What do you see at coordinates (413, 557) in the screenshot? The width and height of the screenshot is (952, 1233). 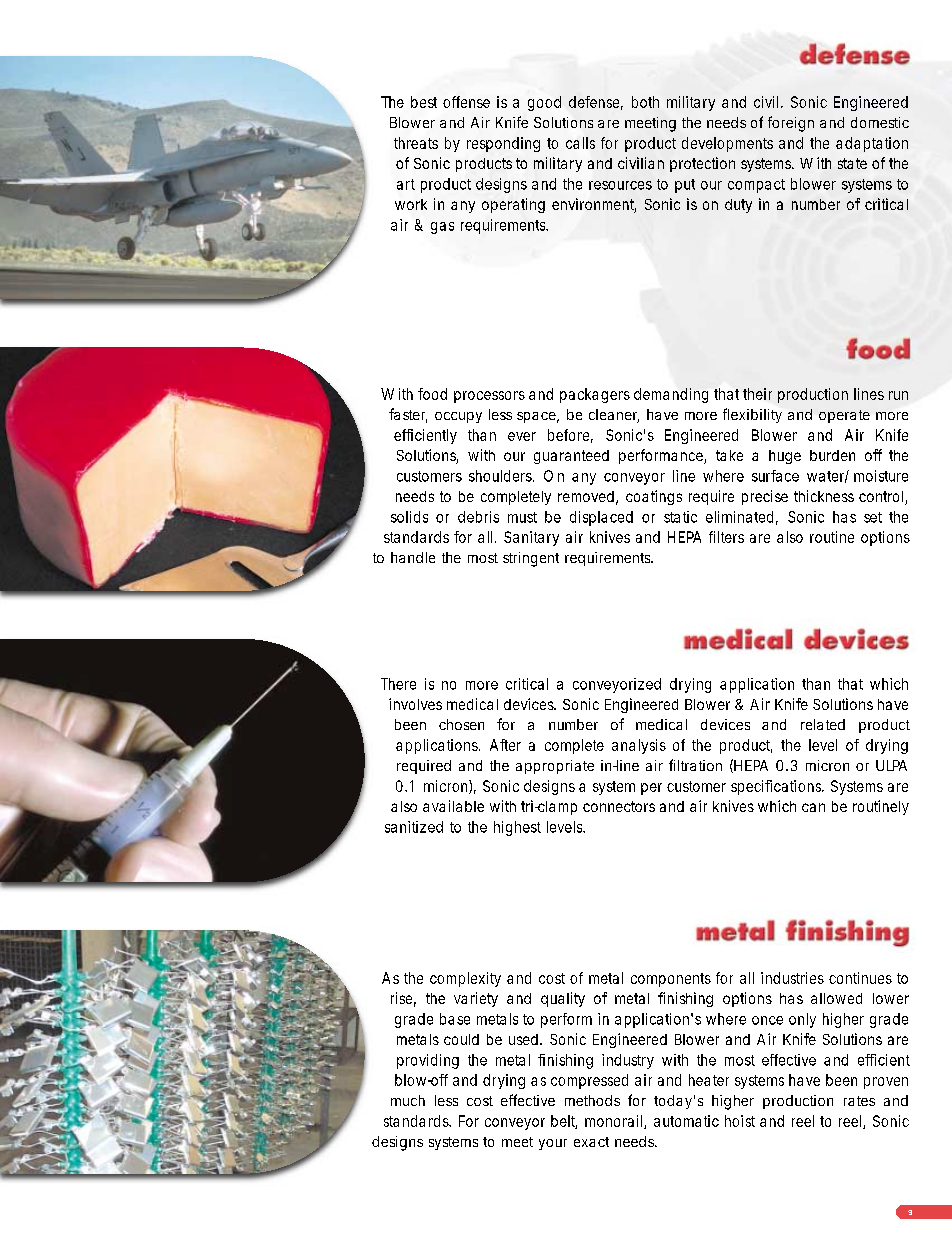 I see `handle` at bounding box center [413, 557].
